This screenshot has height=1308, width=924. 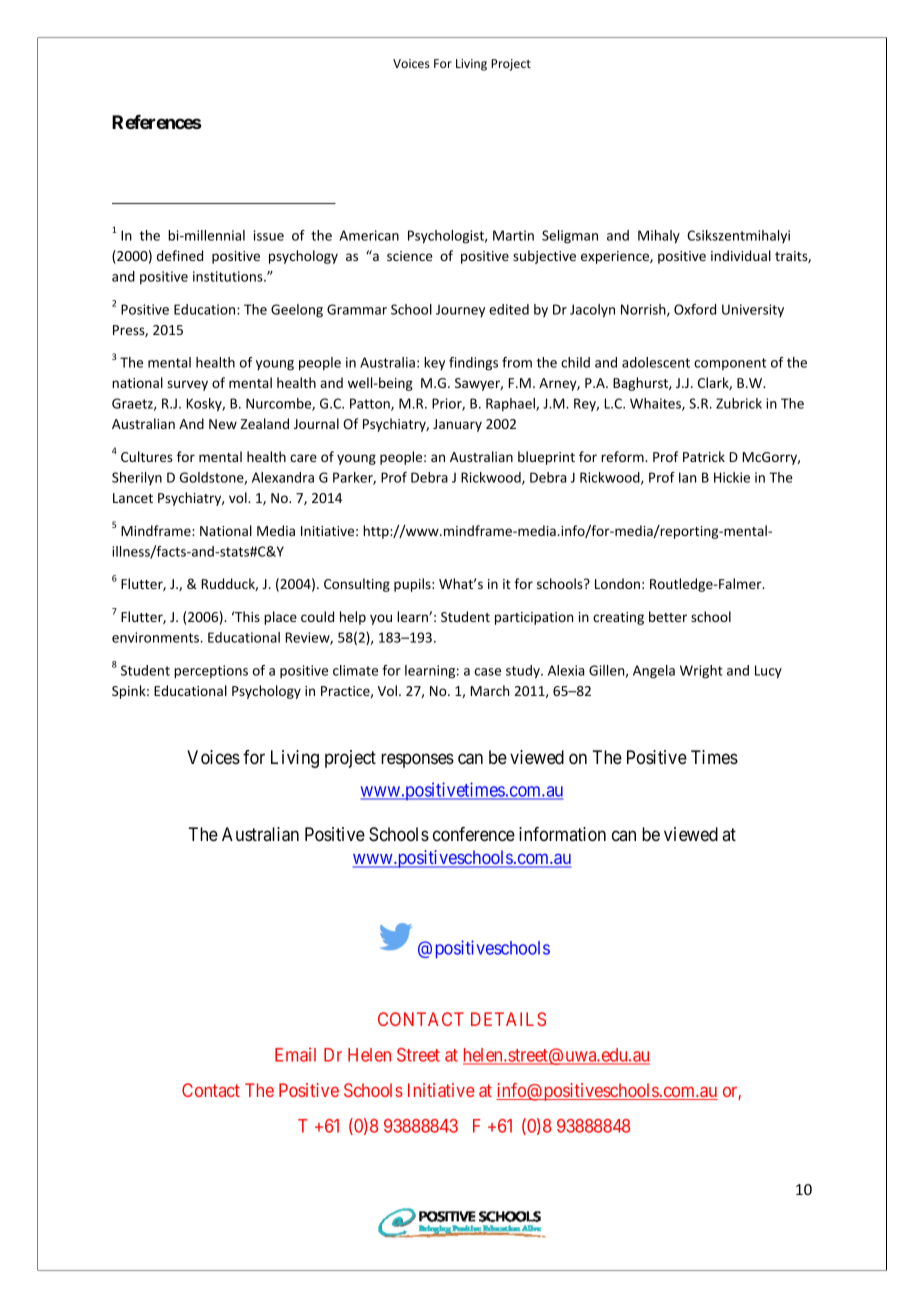 What do you see at coordinates (741, 255) in the screenshot?
I see `individual` at bounding box center [741, 255].
